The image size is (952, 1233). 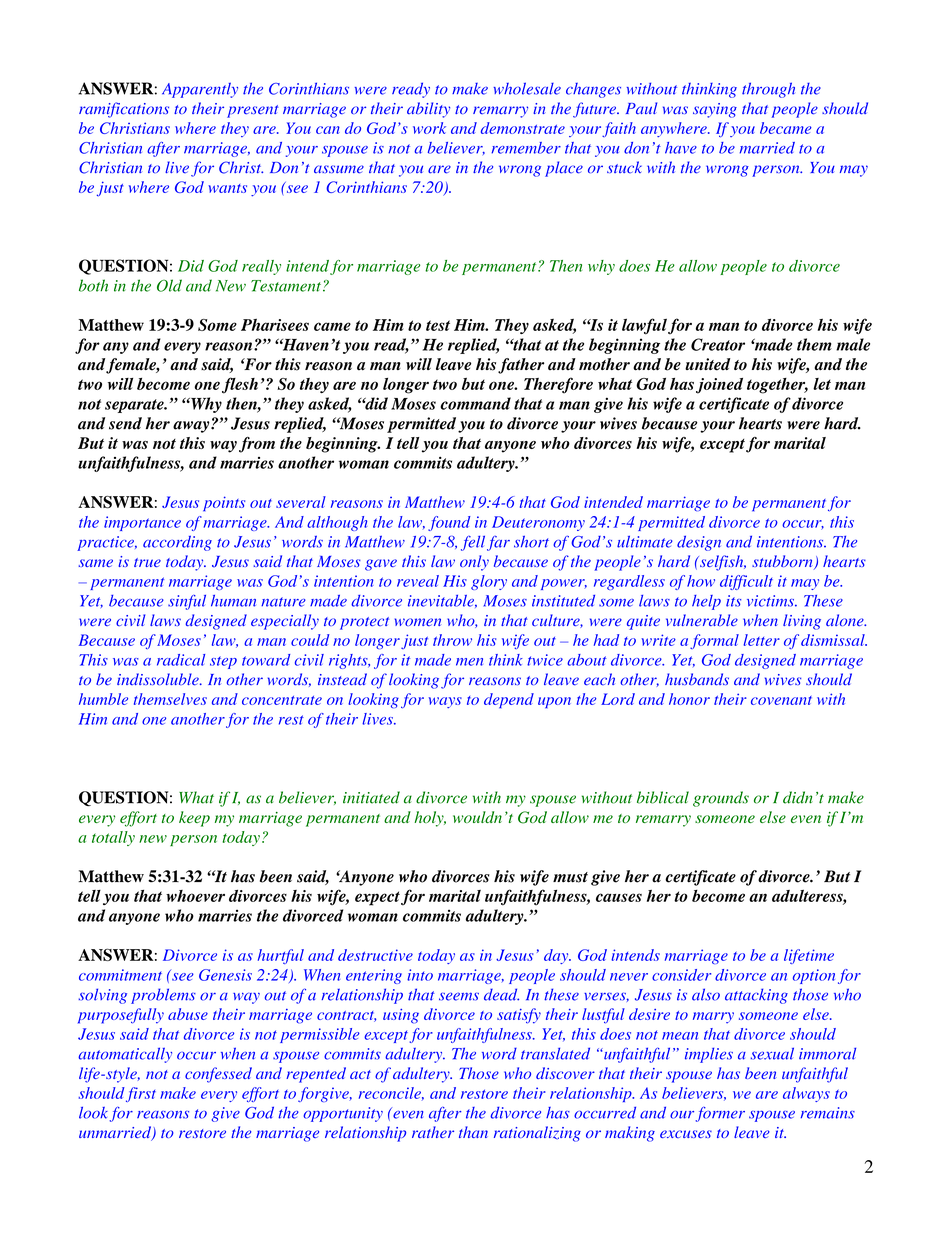 What do you see at coordinates (192, 427) in the document?
I see `away` at bounding box center [192, 427].
